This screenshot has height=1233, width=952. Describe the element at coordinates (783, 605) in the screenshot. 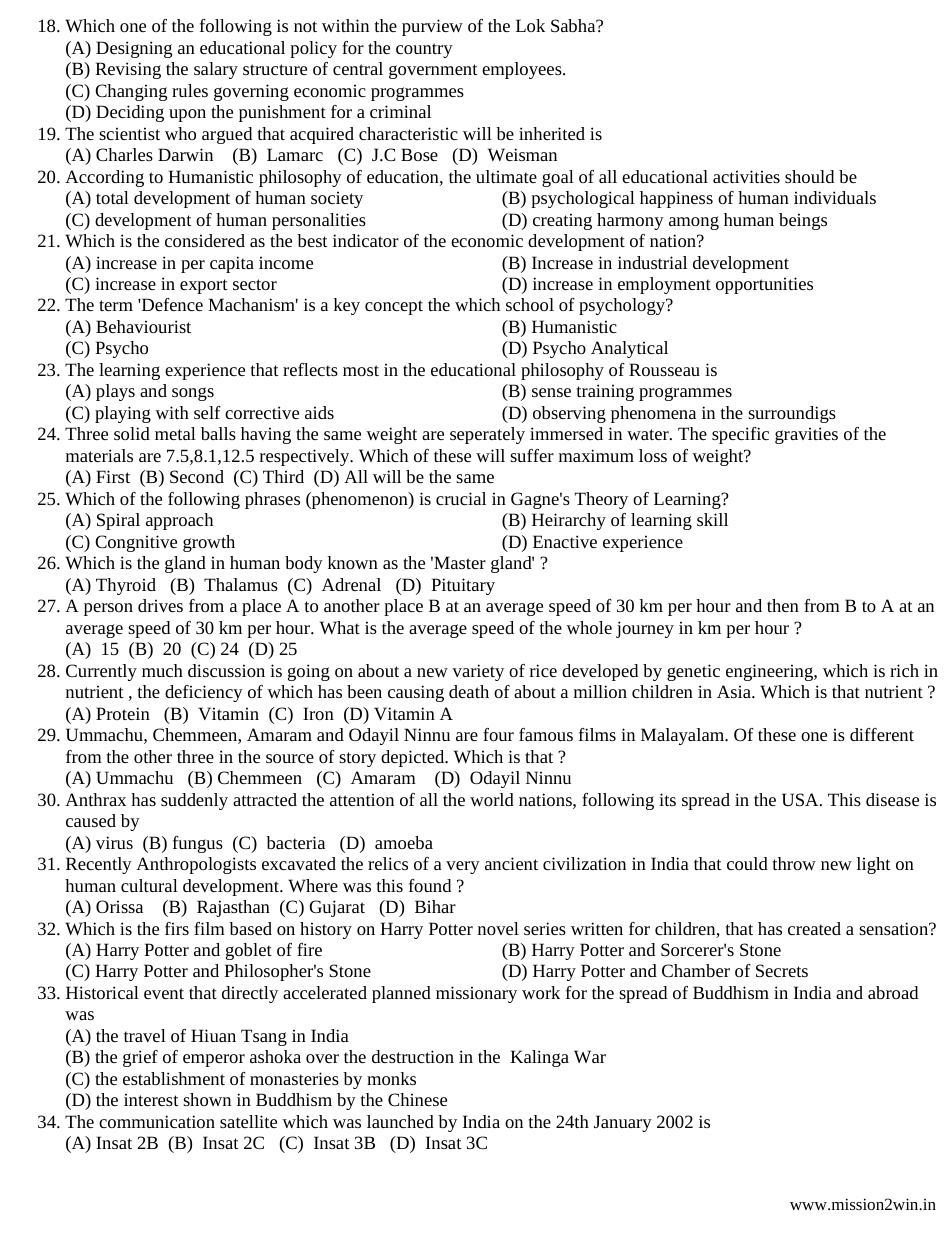

I see `then` at that location.
